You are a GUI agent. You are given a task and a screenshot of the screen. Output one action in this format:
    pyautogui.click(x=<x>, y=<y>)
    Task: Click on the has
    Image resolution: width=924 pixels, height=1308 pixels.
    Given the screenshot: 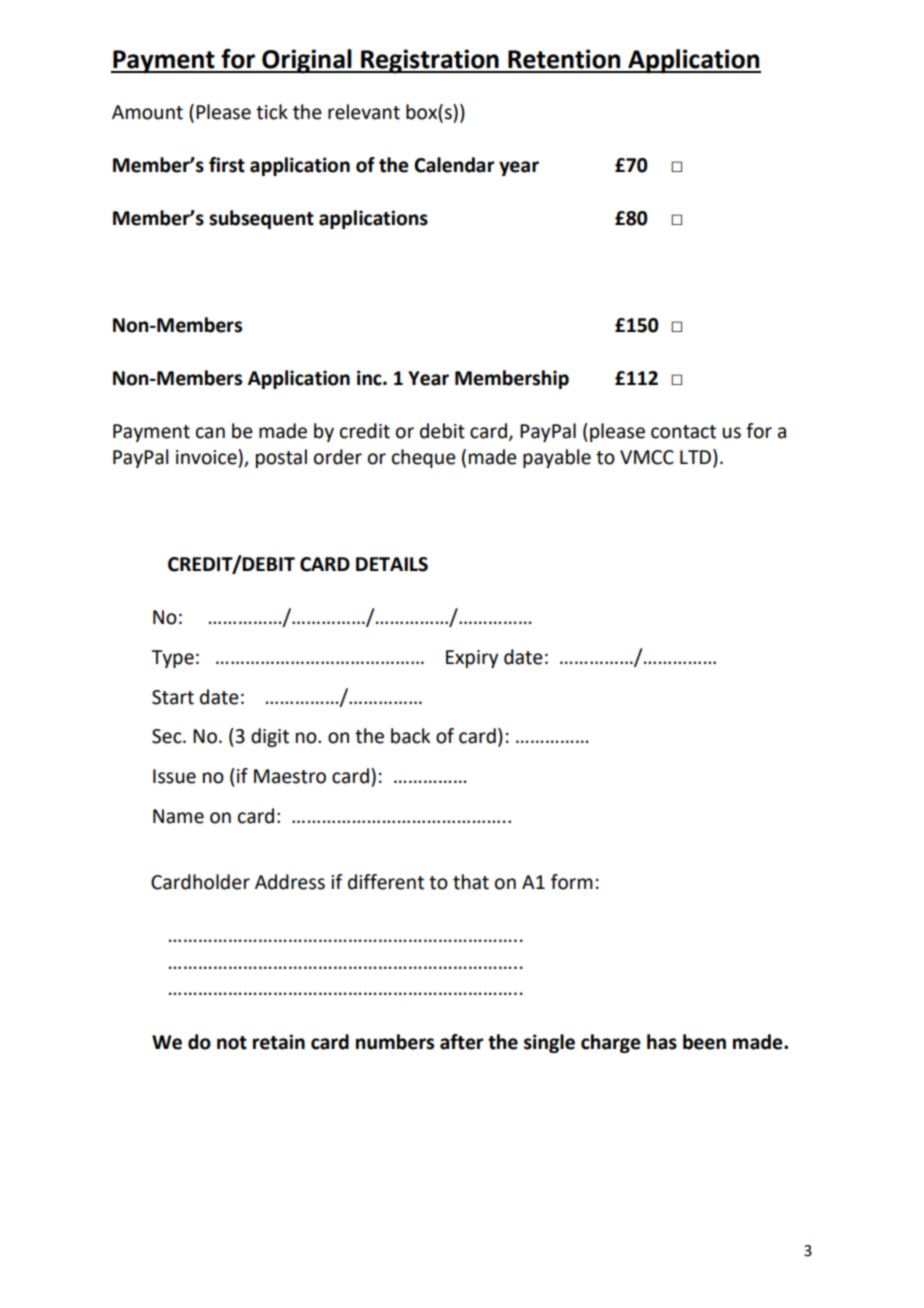 What is the action you would take?
    pyautogui.click(x=662, y=1042)
